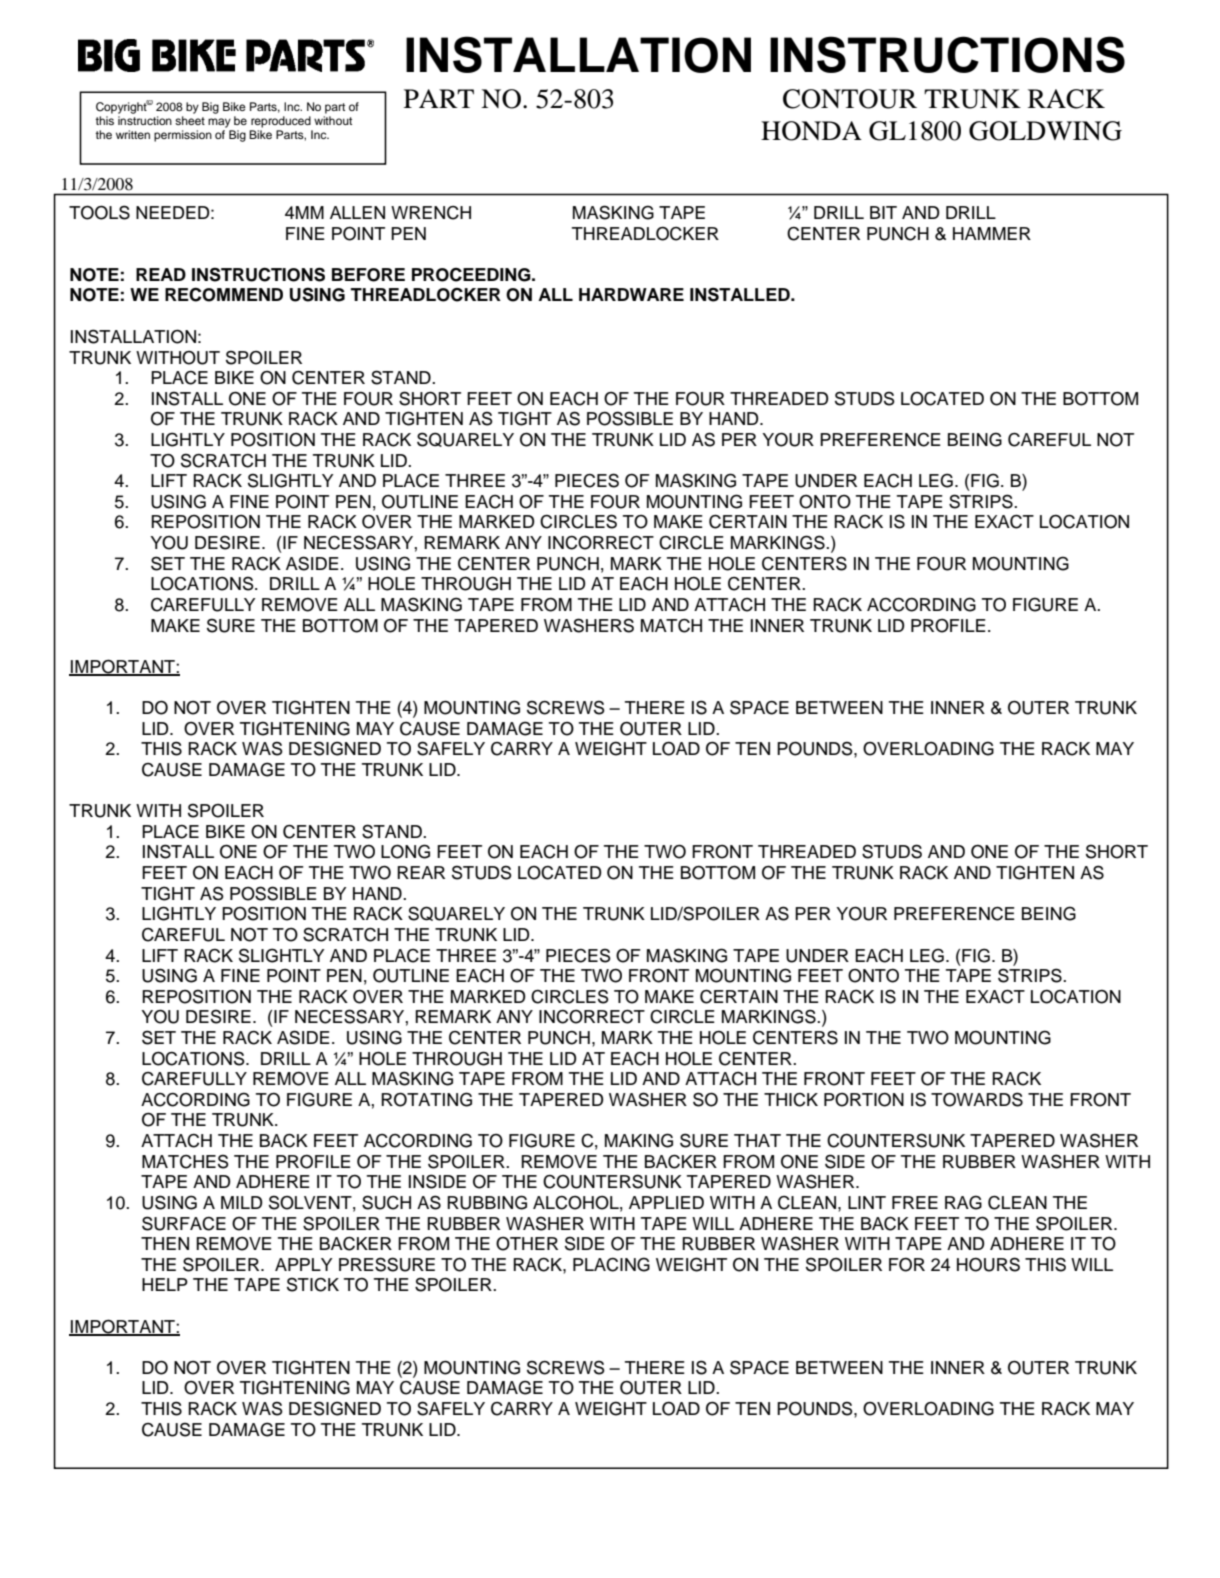  Describe the element at coordinates (183, 136) in the screenshot. I see `permission` at that location.
